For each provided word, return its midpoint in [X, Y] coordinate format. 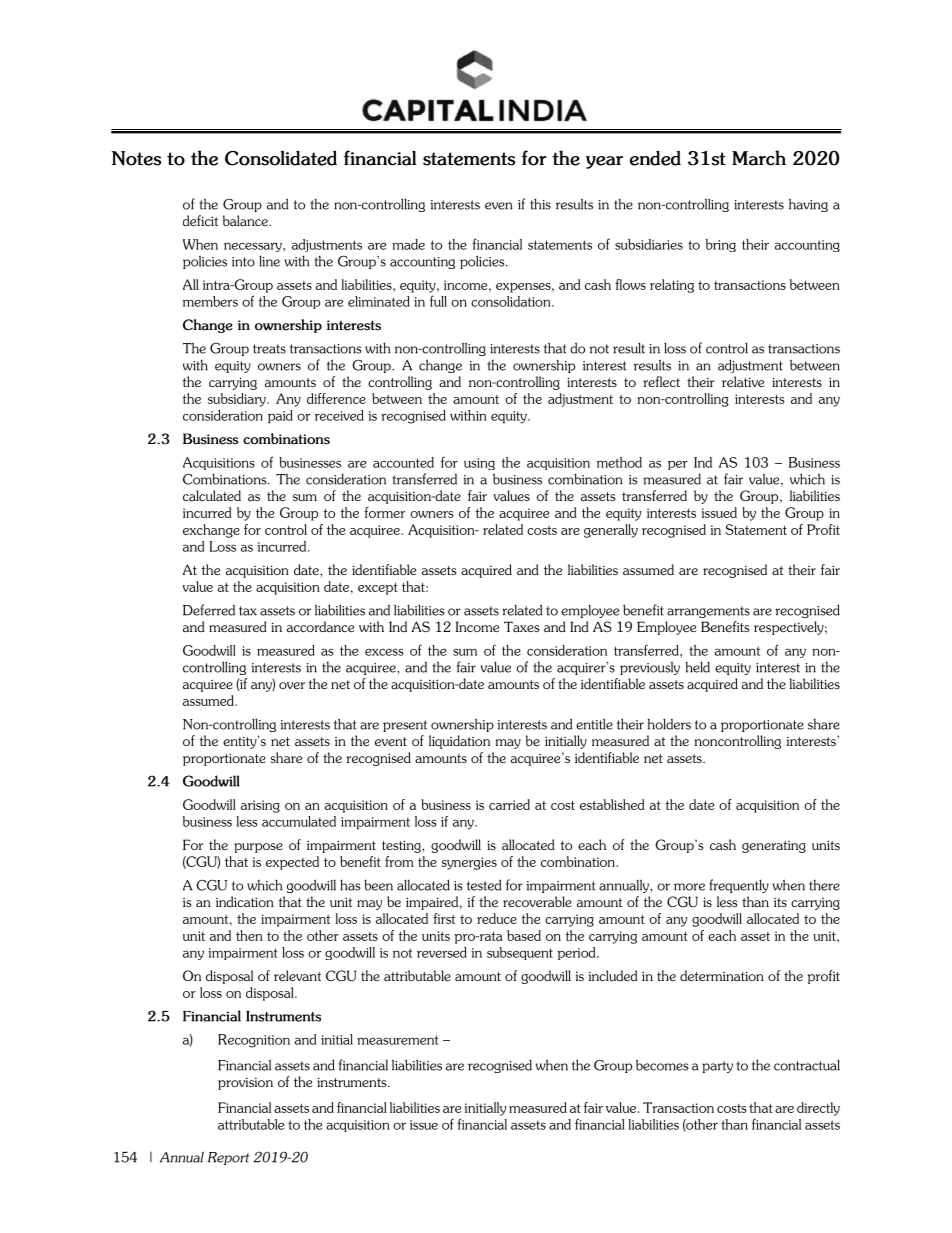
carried [509, 804]
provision [245, 1084]
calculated [212, 495]
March [759, 158]
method [619, 462]
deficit [200, 220]
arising [260, 806]
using [479, 464]
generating [774, 847]
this [540, 204]
